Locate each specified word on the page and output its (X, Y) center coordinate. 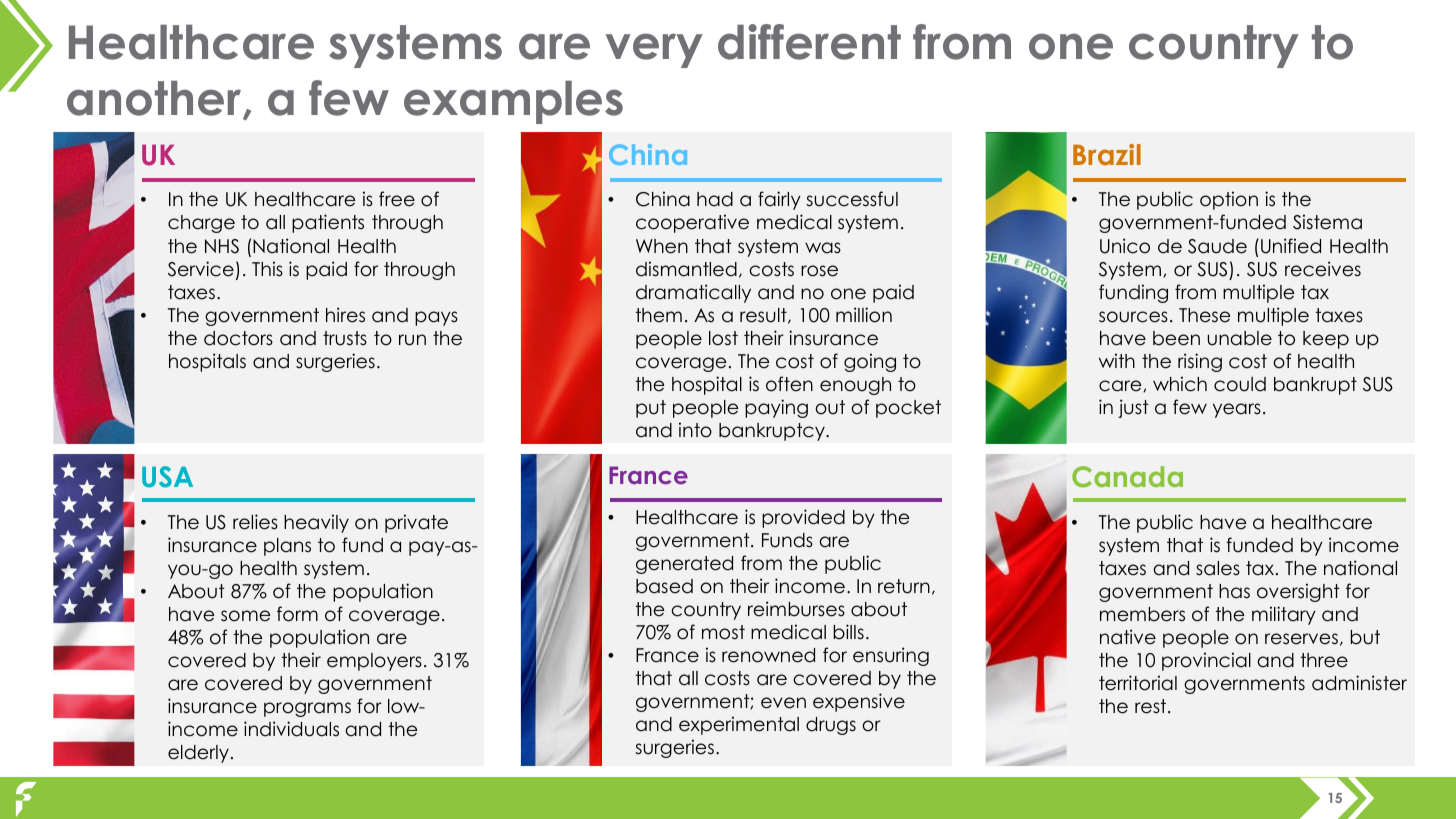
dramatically (693, 293)
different (809, 42)
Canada (1127, 477)
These (1204, 315)
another (155, 100)
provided (803, 518)
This (267, 269)
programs (307, 709)
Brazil (1107, 154)
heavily (316, 523)
